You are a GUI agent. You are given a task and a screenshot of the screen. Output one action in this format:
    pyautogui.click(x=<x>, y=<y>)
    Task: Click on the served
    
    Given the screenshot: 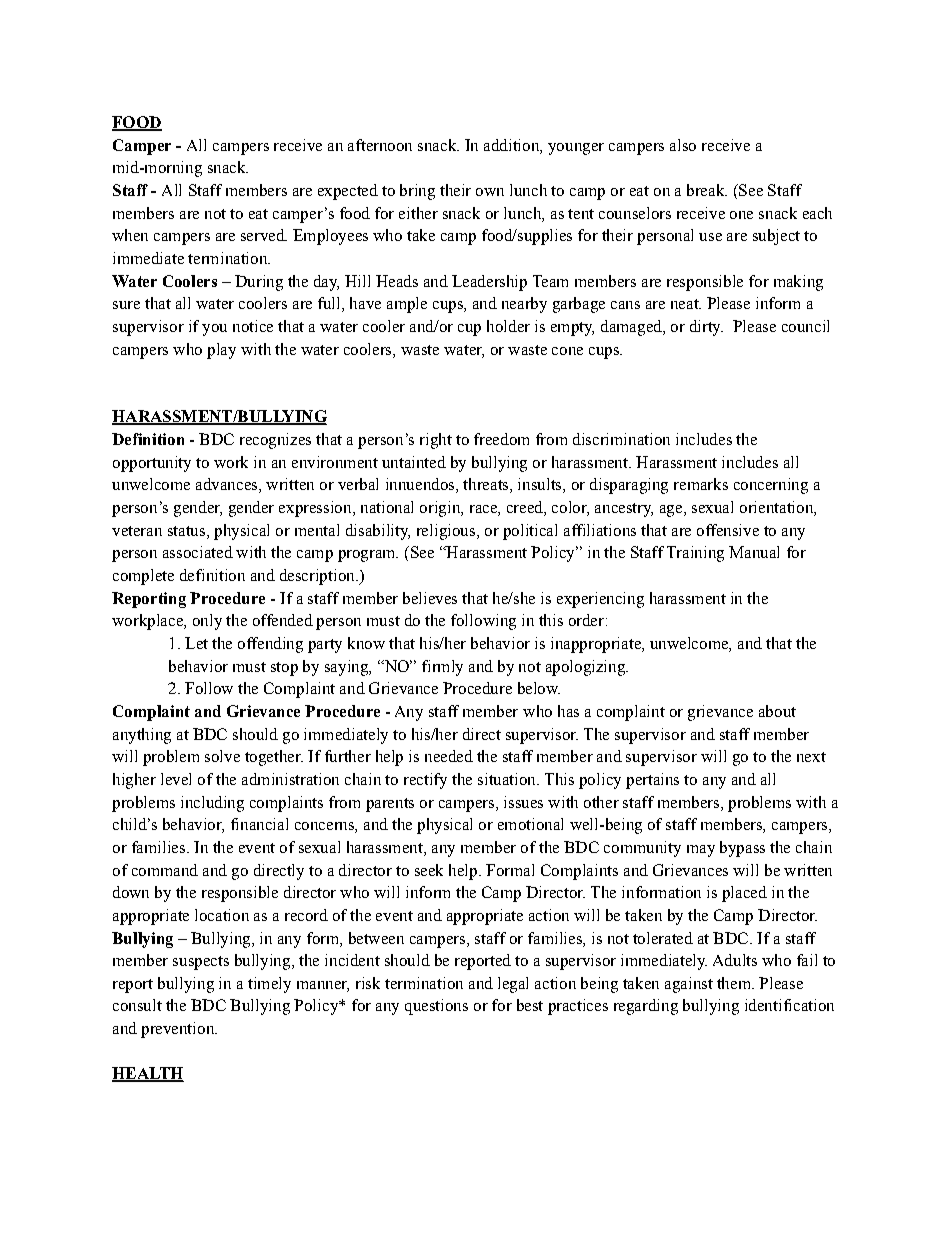 What is the action you would take?
    pyautogui.click(x=264, y=235)
